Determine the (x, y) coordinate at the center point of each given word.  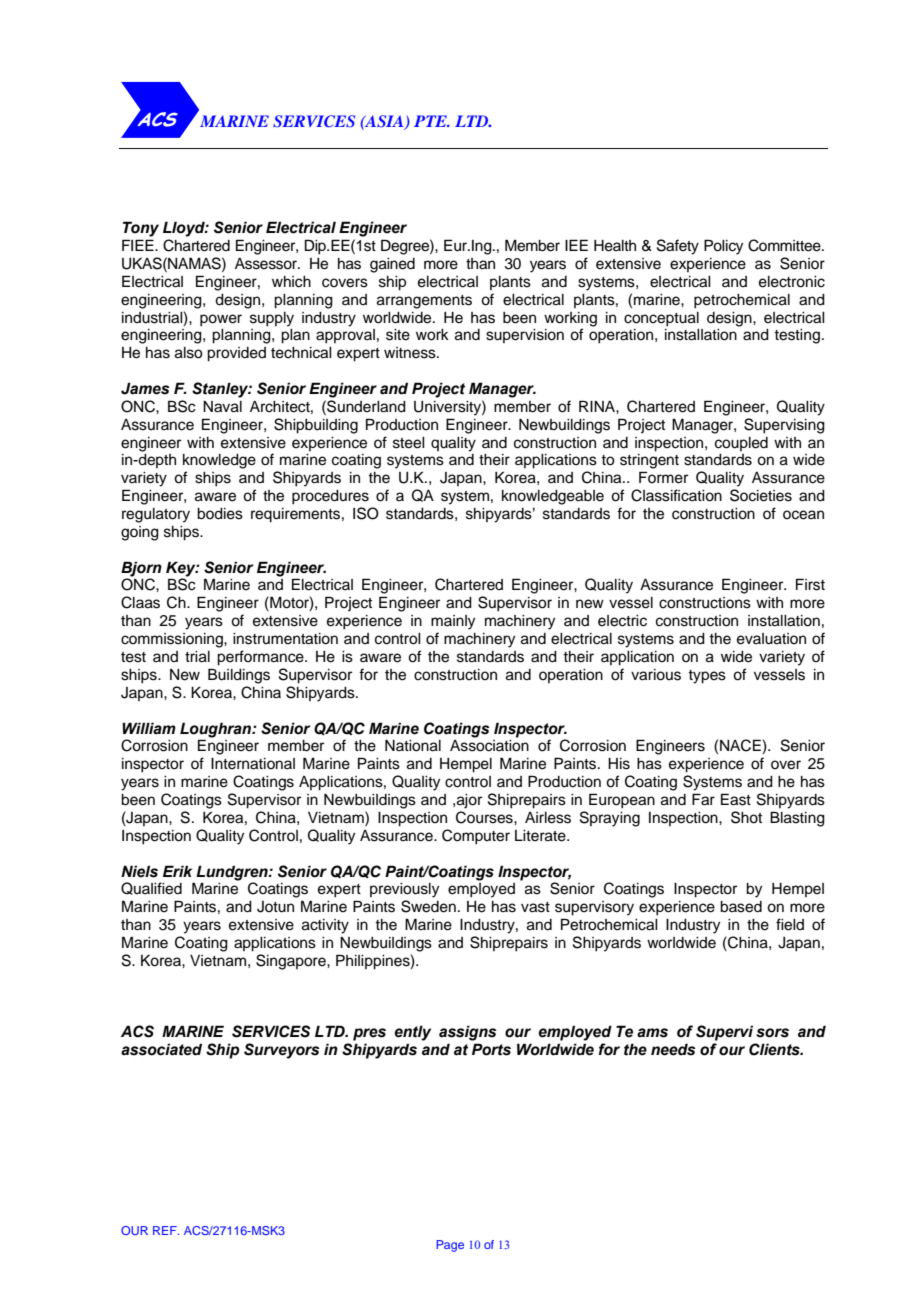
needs (673, 1049)
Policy (723, 247)
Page (450, 1246)
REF (166, 1230)
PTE (431, 121)
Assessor (267, 264)
